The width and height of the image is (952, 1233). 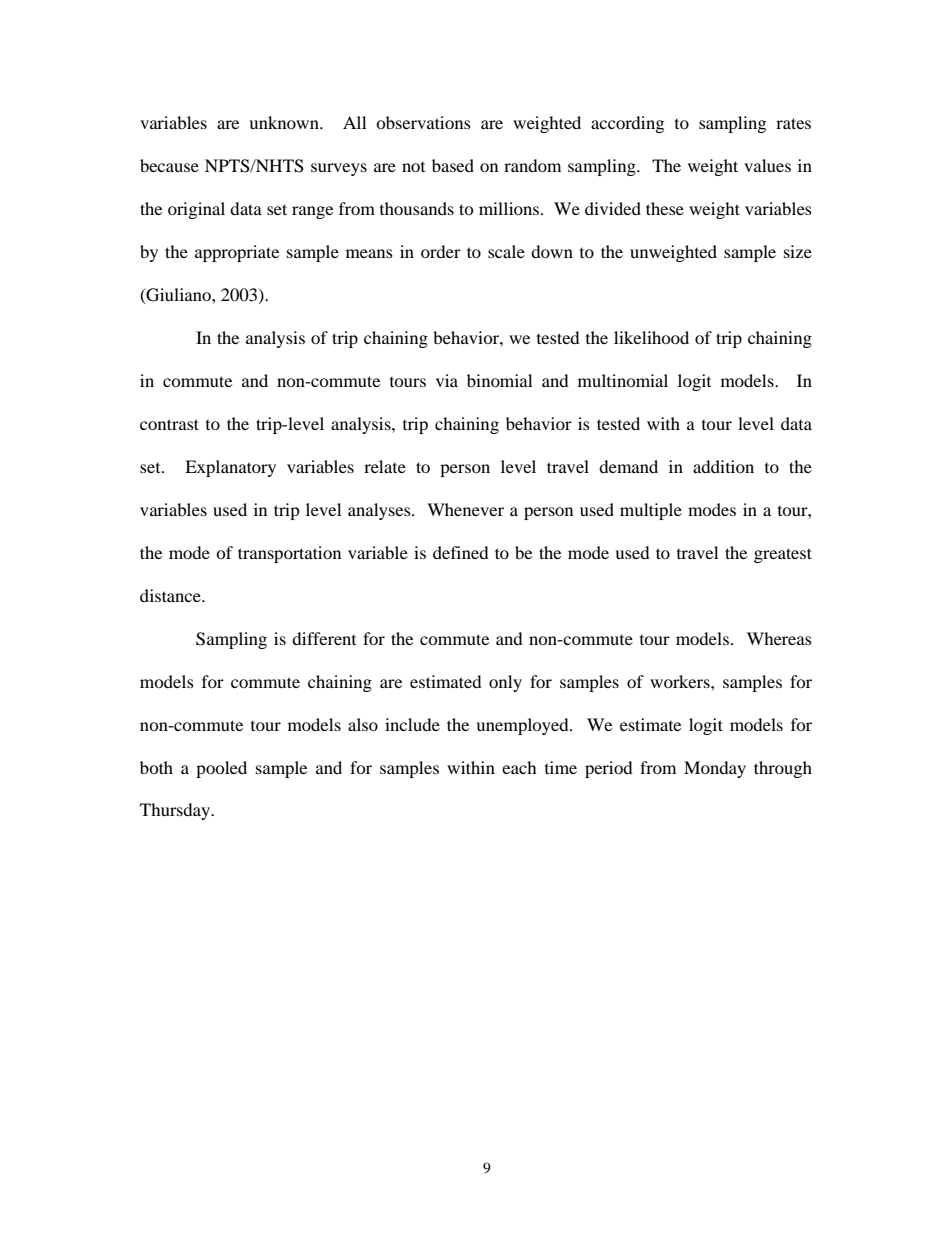 What do you see at coordinates (723, 466) in the image?
I see `addition` at bounding box center [723, 466].
